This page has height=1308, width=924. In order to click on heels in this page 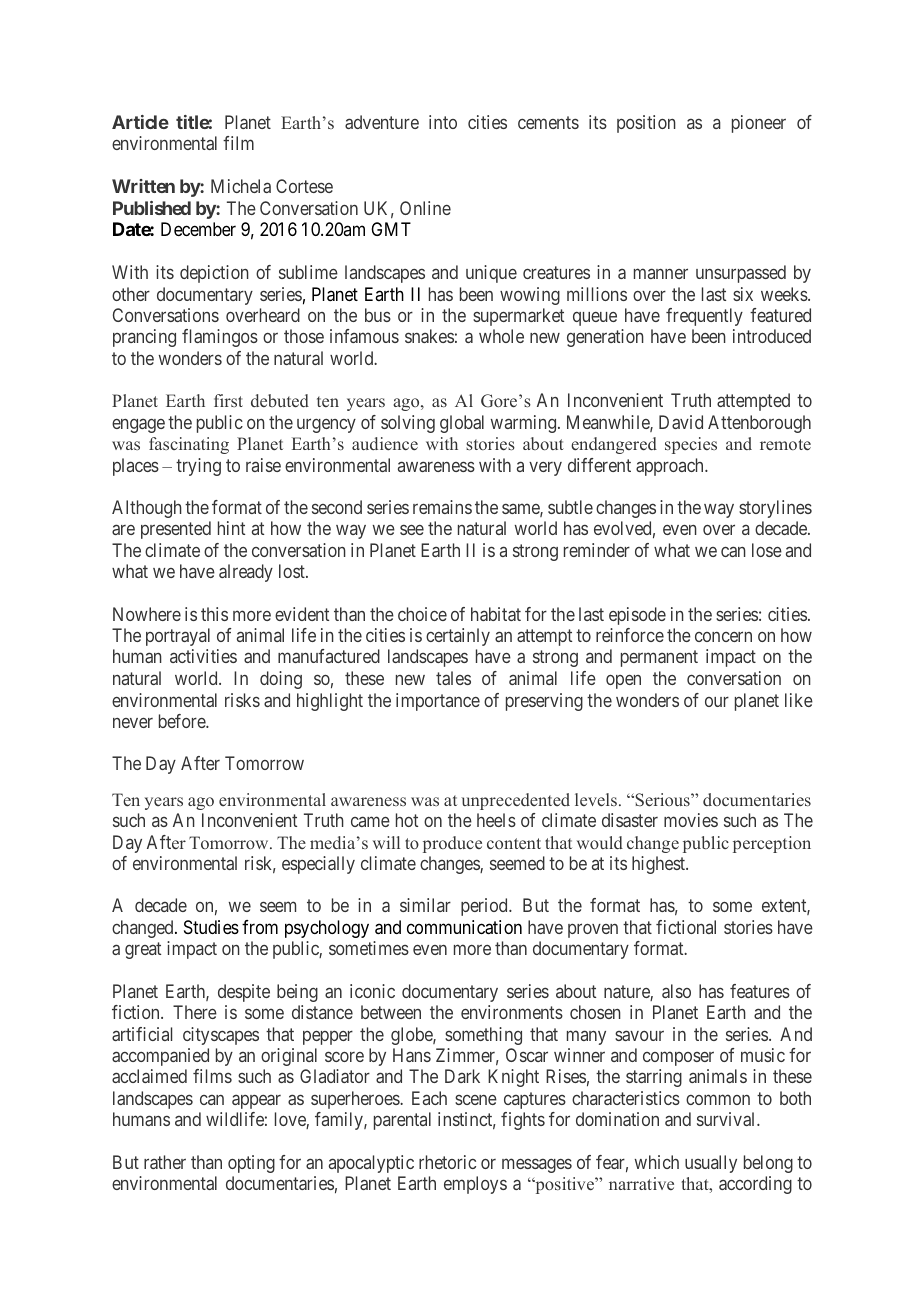, I will do `click(496, 820)`.
